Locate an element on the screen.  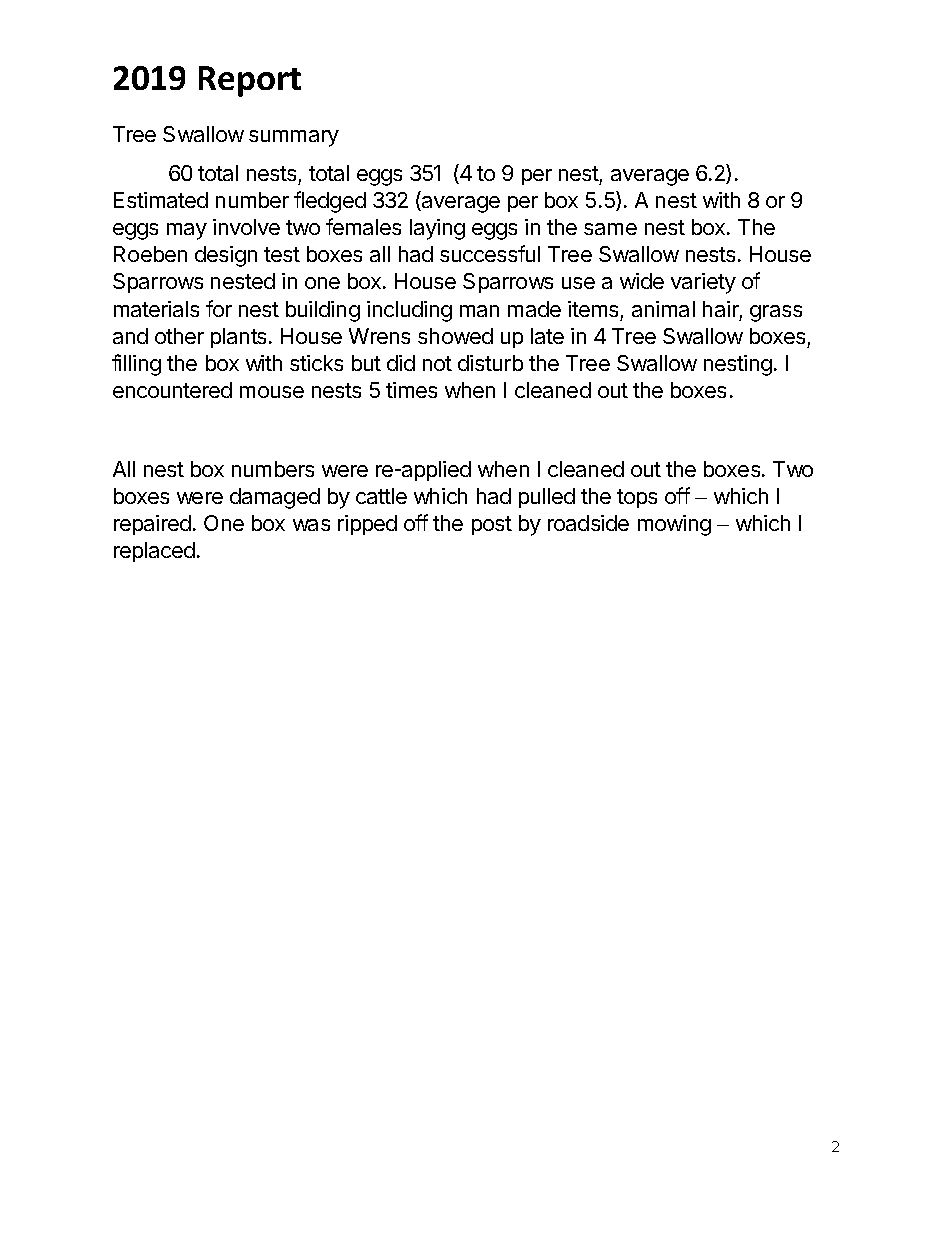
late is located at coordinates (547, 336).
